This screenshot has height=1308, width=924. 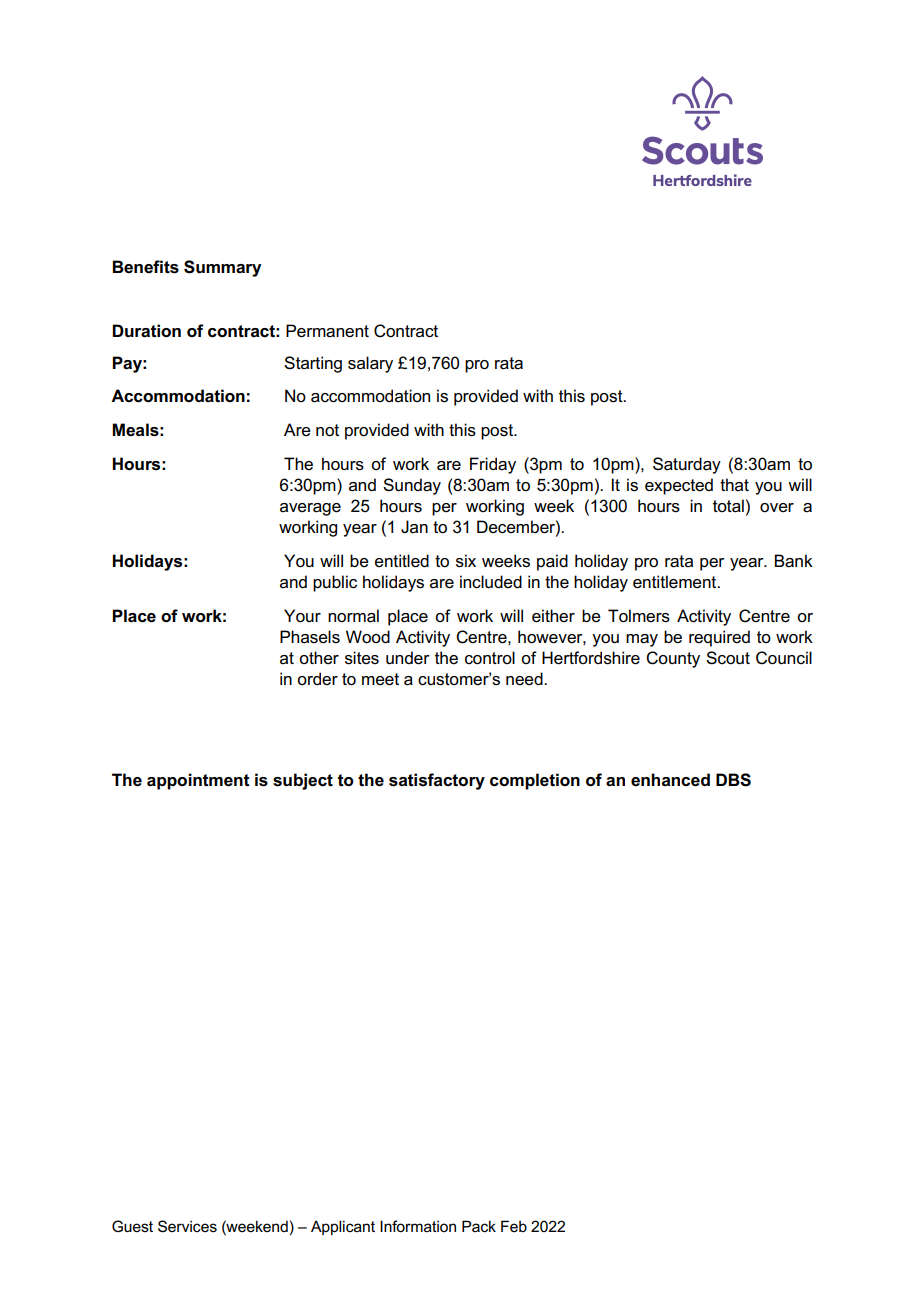 I want to click on appointment, so click(x=198, y=781).
